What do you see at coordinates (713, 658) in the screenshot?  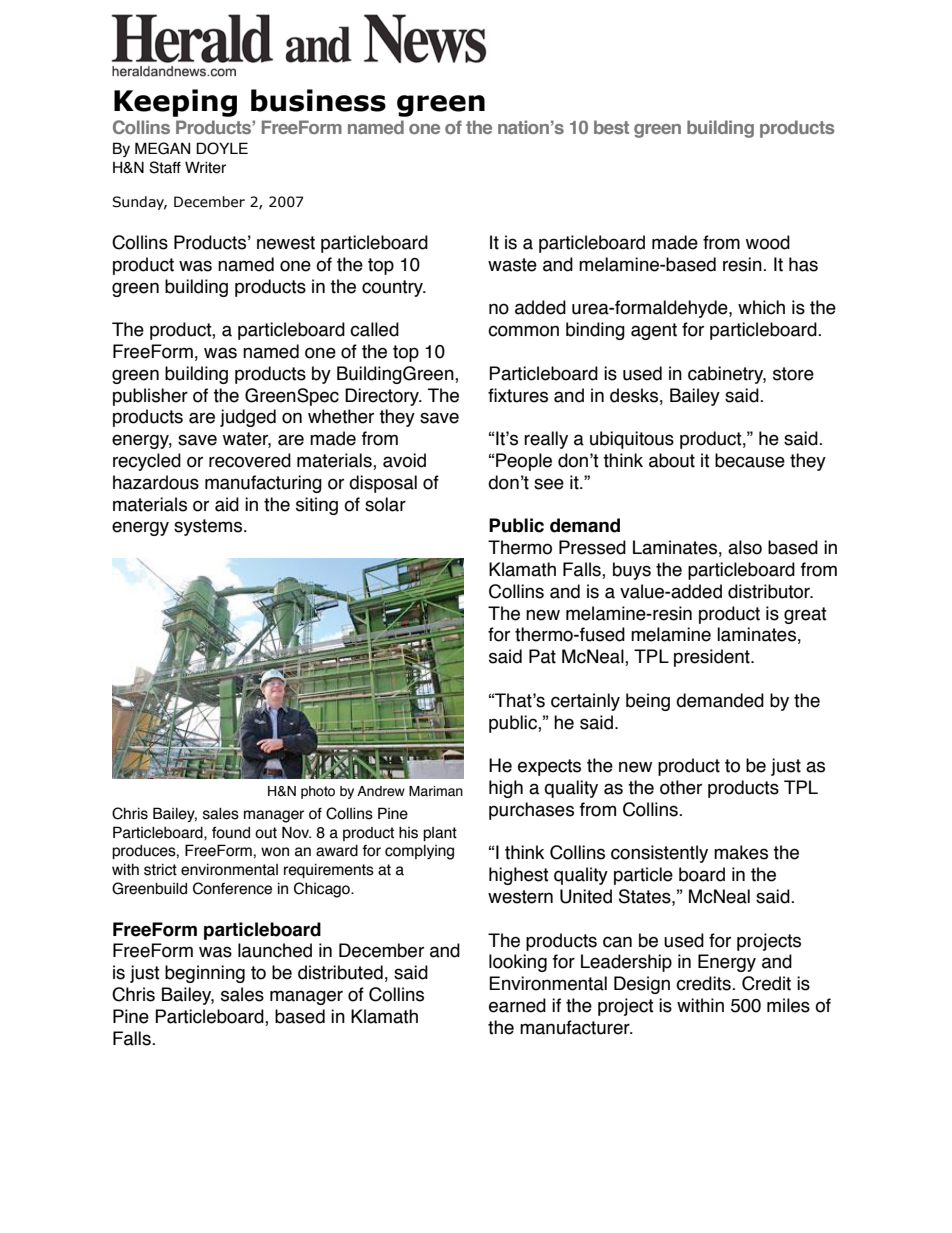 I see `president` at bounding box center [713, 658].
